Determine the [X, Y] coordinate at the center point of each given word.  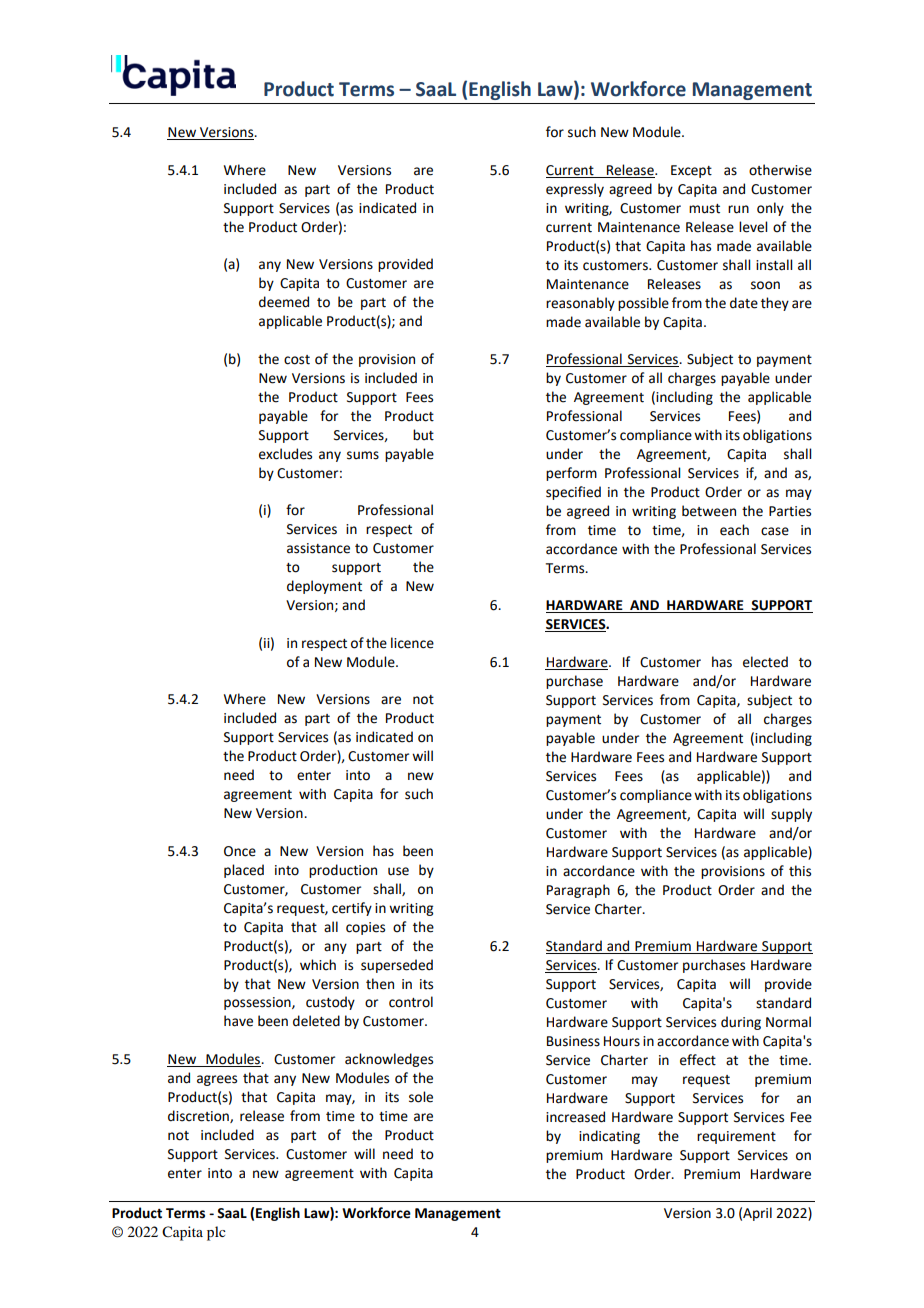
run [738, 209]
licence [412, 643]
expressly [575, 190]
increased [575, 1117]
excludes [285, 454]
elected [765, 662]
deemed [284, 302]
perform [571, 474]
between [709, 511]
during [741, 1023]
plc [216, 1233]
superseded [397, 966]
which [318, 965]
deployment [324, 587]
